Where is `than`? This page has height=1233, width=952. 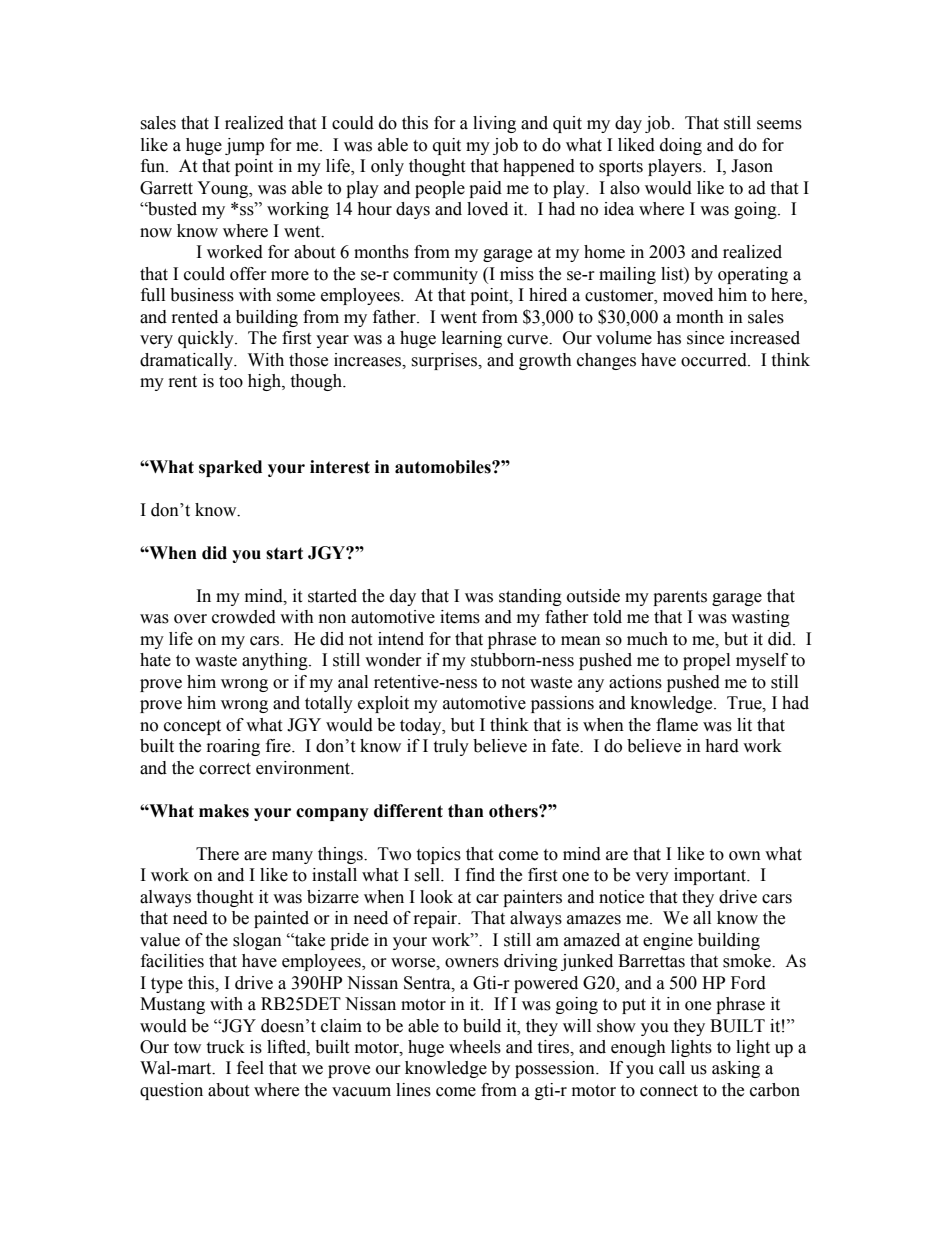 than is located at coordinates (466, 811).
